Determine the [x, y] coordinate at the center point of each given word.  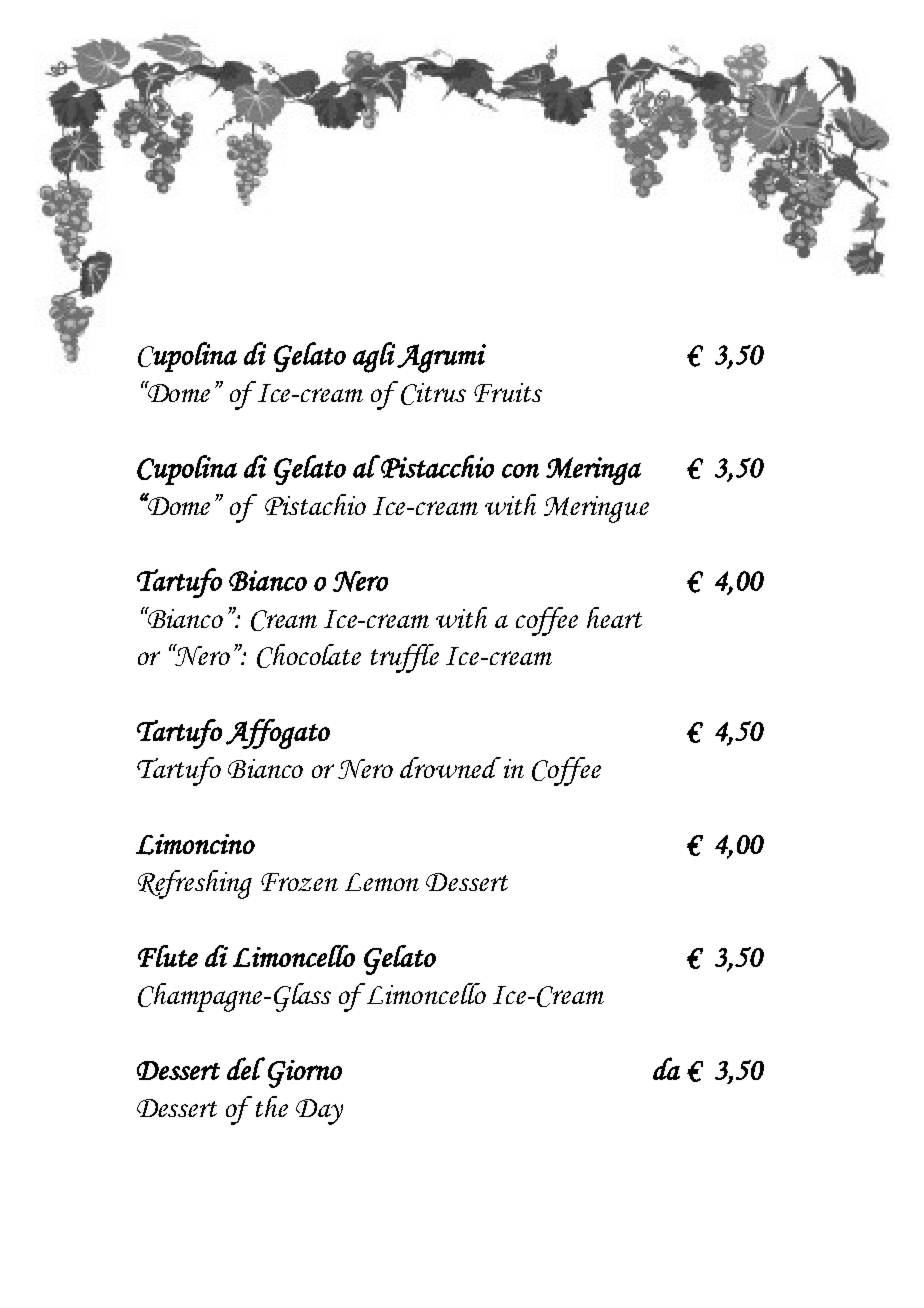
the [272, 1106]
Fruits [508, 392]
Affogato [278, 734]
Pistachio [315, 504]
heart [614, 617]
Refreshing [195, 884]
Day [319, 1112]
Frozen [299, 882]
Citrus [433, 394]
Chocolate [309, 656]
